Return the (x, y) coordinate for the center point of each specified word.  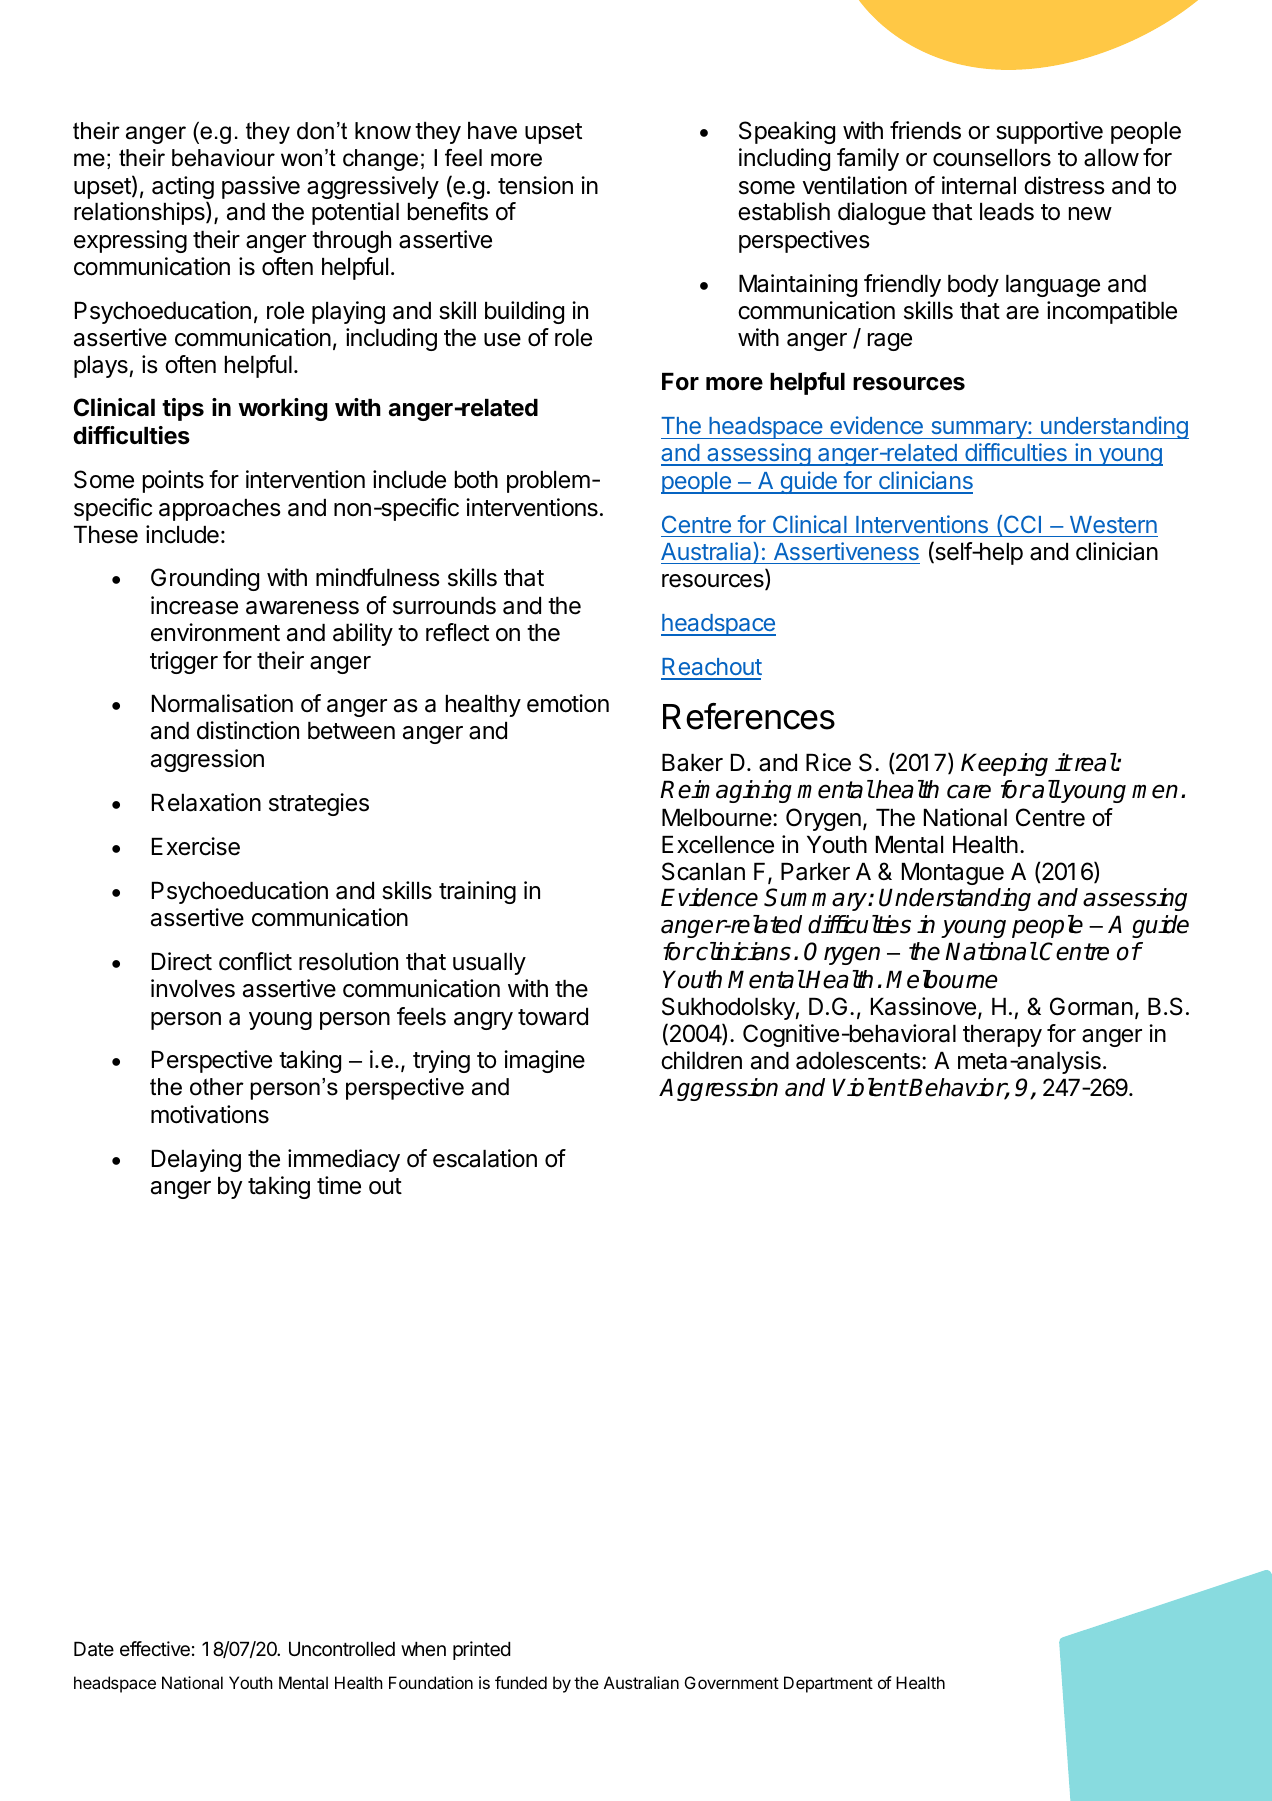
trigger (184, 662)
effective (155, 1649)
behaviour (223, 158)
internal (979, 185)
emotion (568, 703)
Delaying (196, 1160)
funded (521, 1682)
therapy (1002, 1036)
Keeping (1004, 764)
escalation (485, 1158)
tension (535, 185)
